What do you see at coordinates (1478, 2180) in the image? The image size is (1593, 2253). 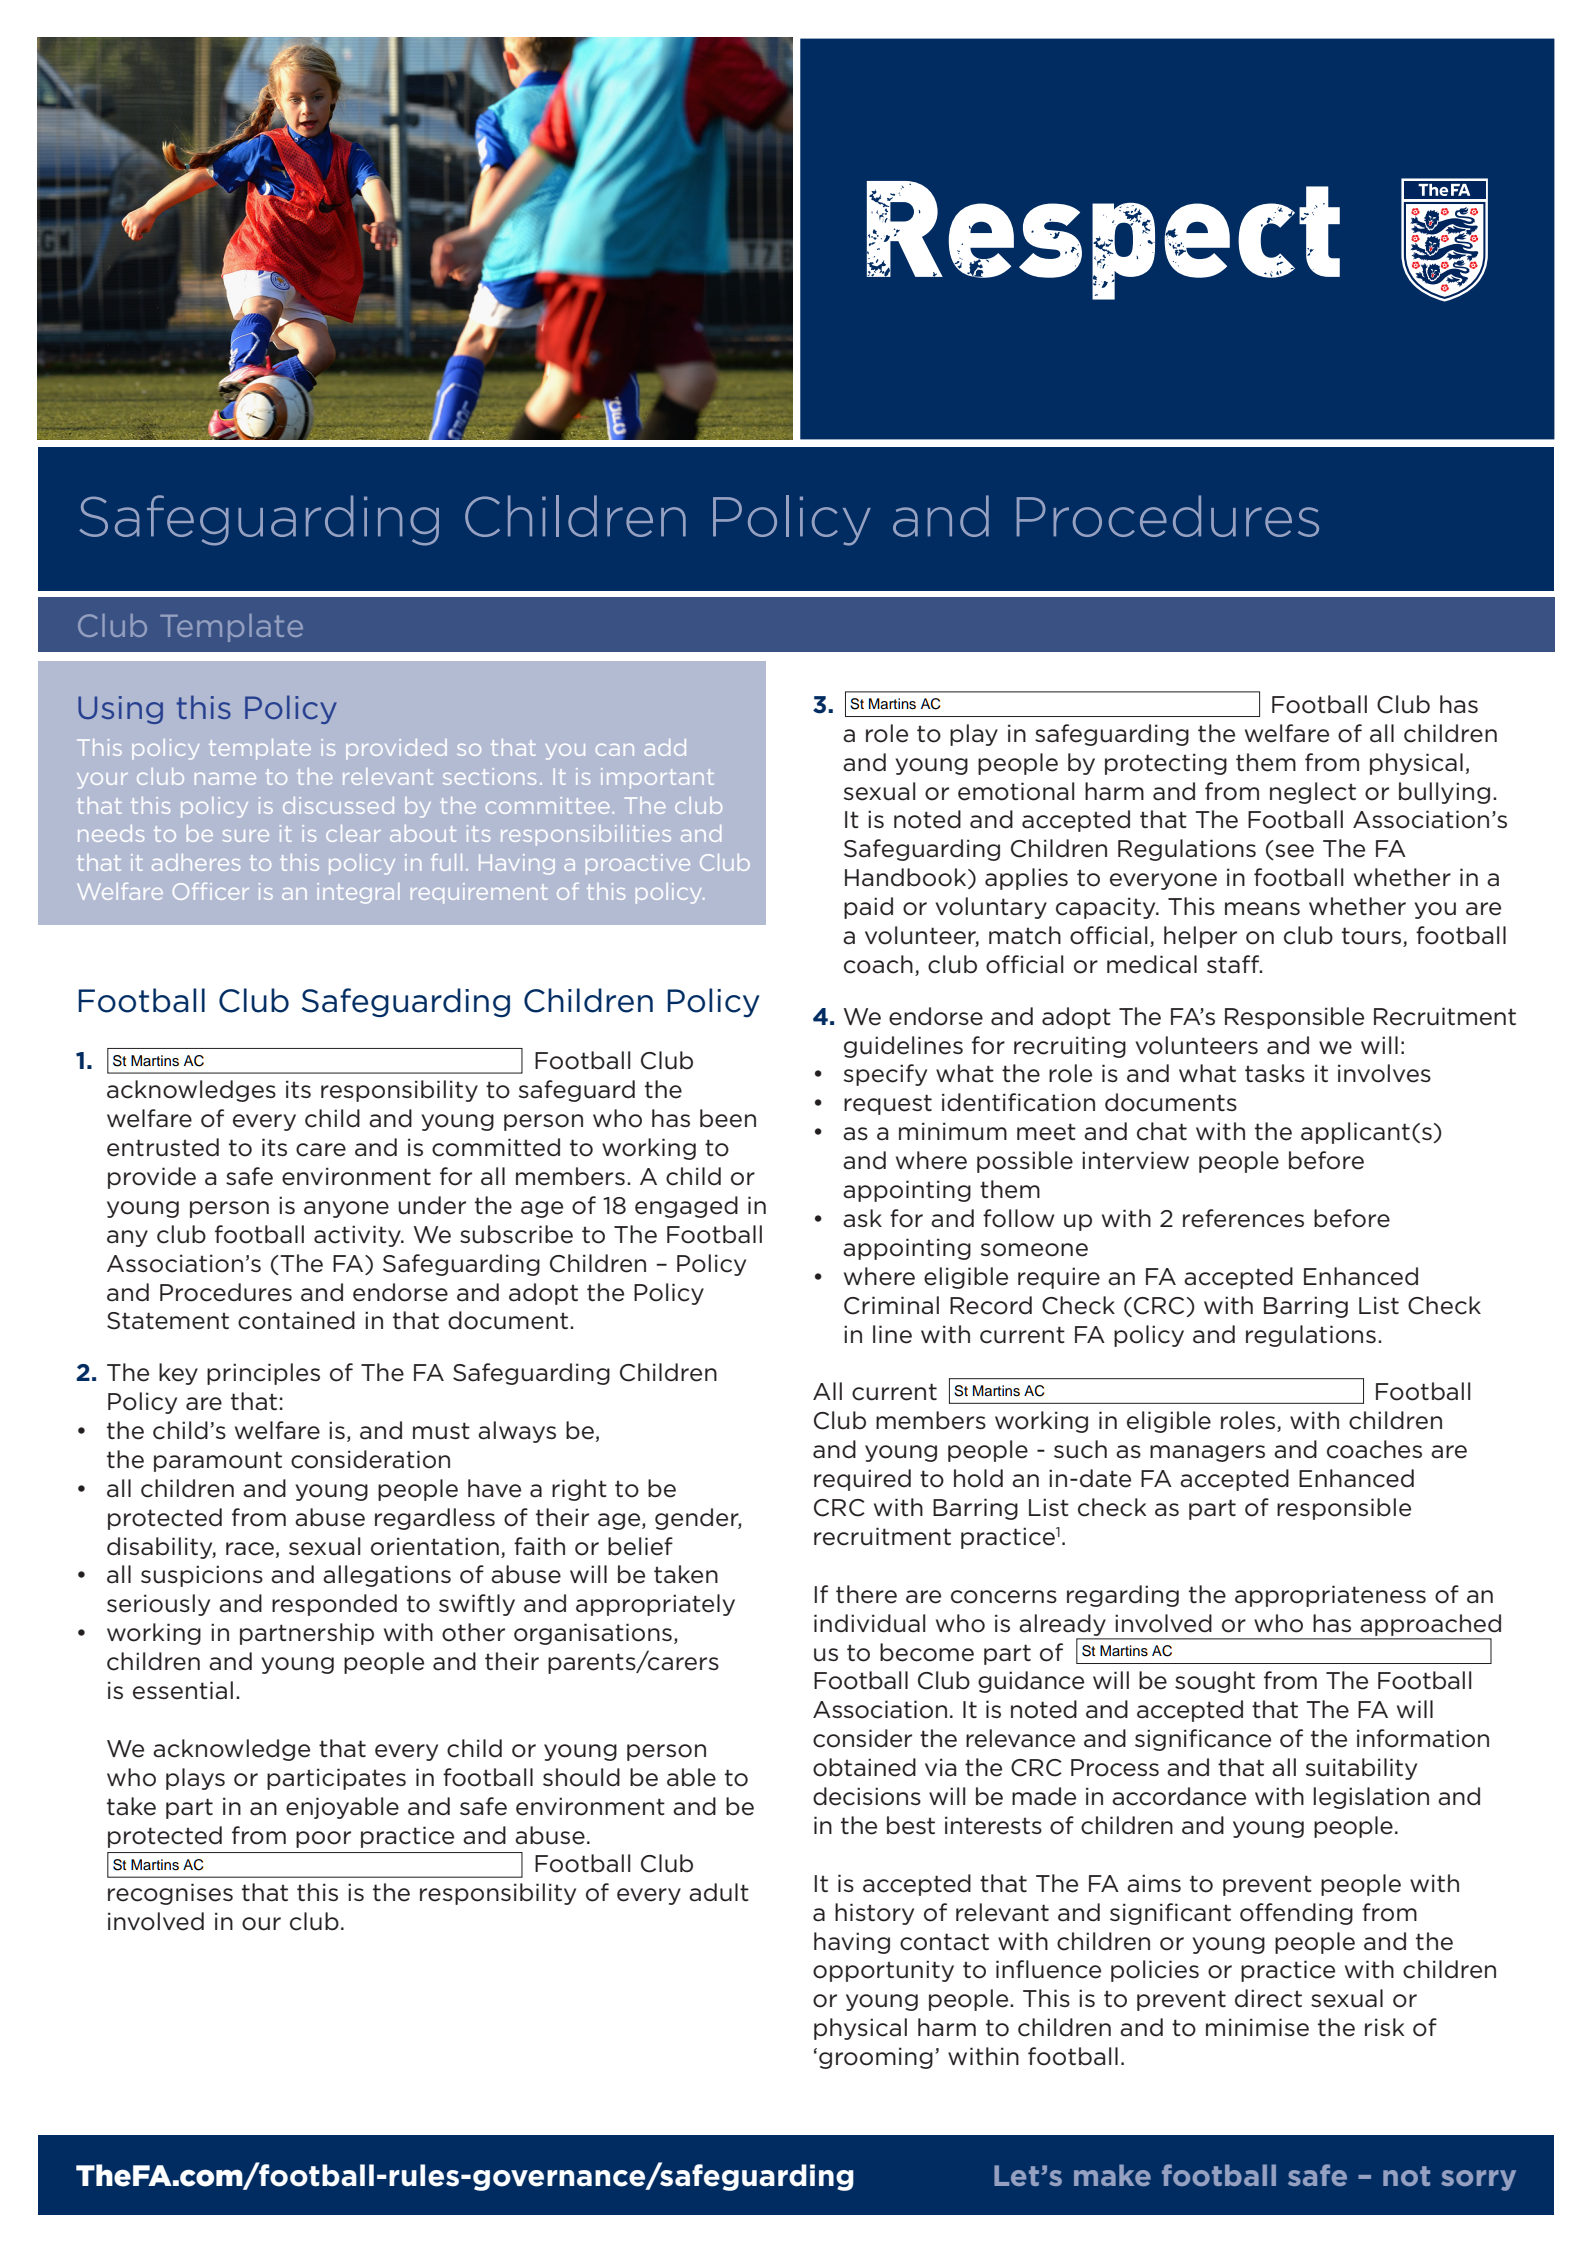 I see `sorry` at bounding box center [1478, 2180].
